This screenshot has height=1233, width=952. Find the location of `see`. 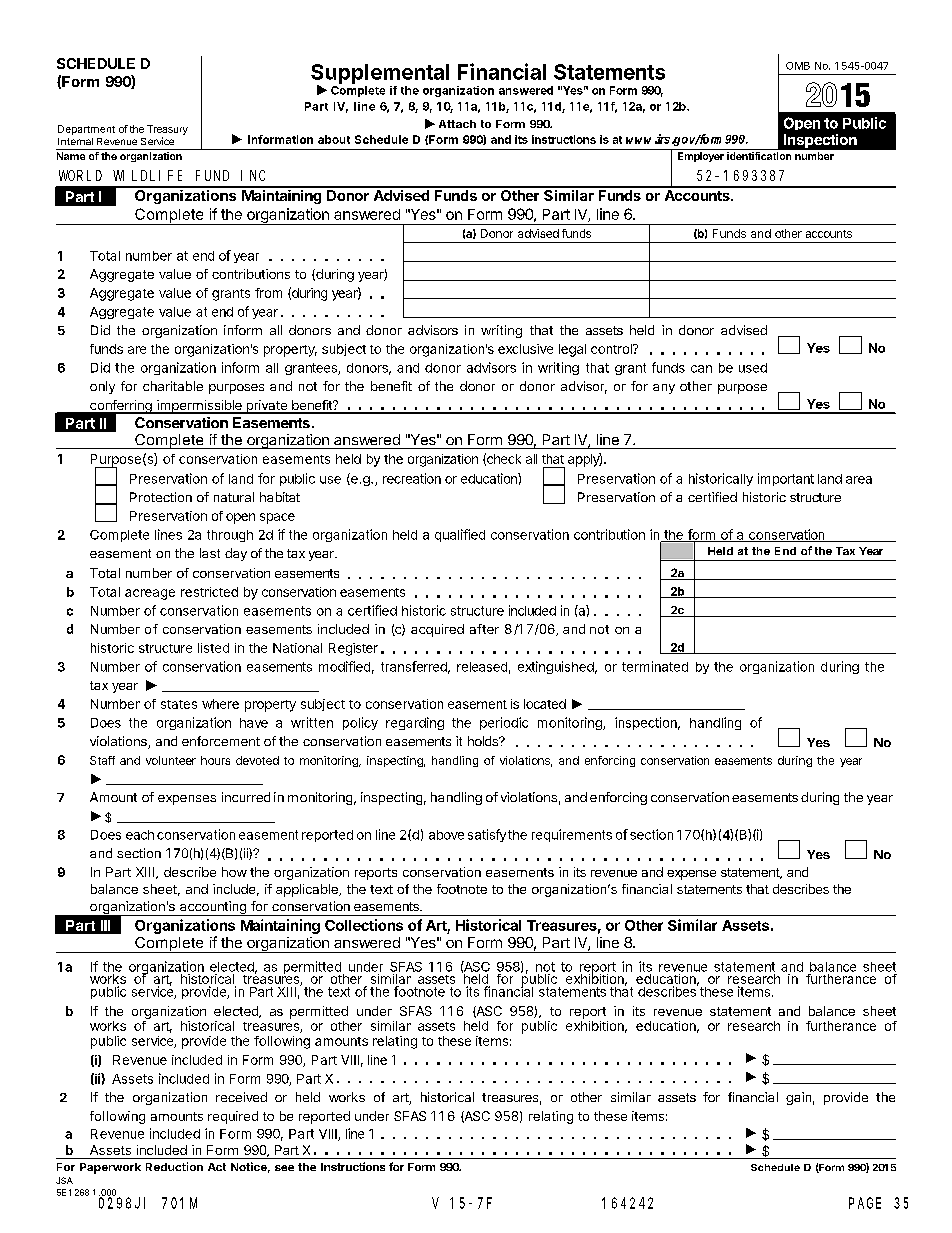

see is located at coordinates (284, 1168).
